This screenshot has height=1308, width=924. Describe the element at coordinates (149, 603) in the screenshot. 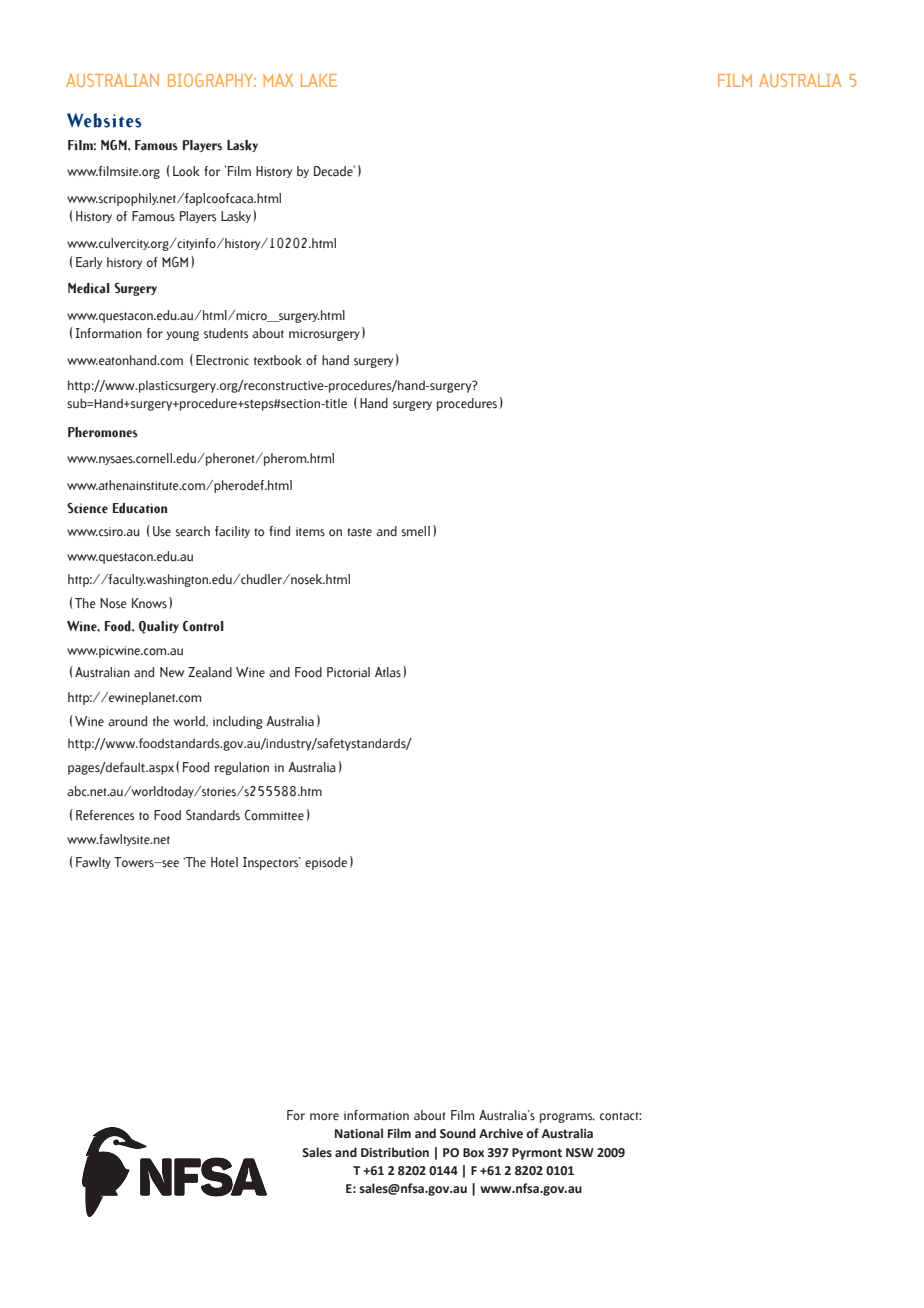

I see `Knows` at that location.
